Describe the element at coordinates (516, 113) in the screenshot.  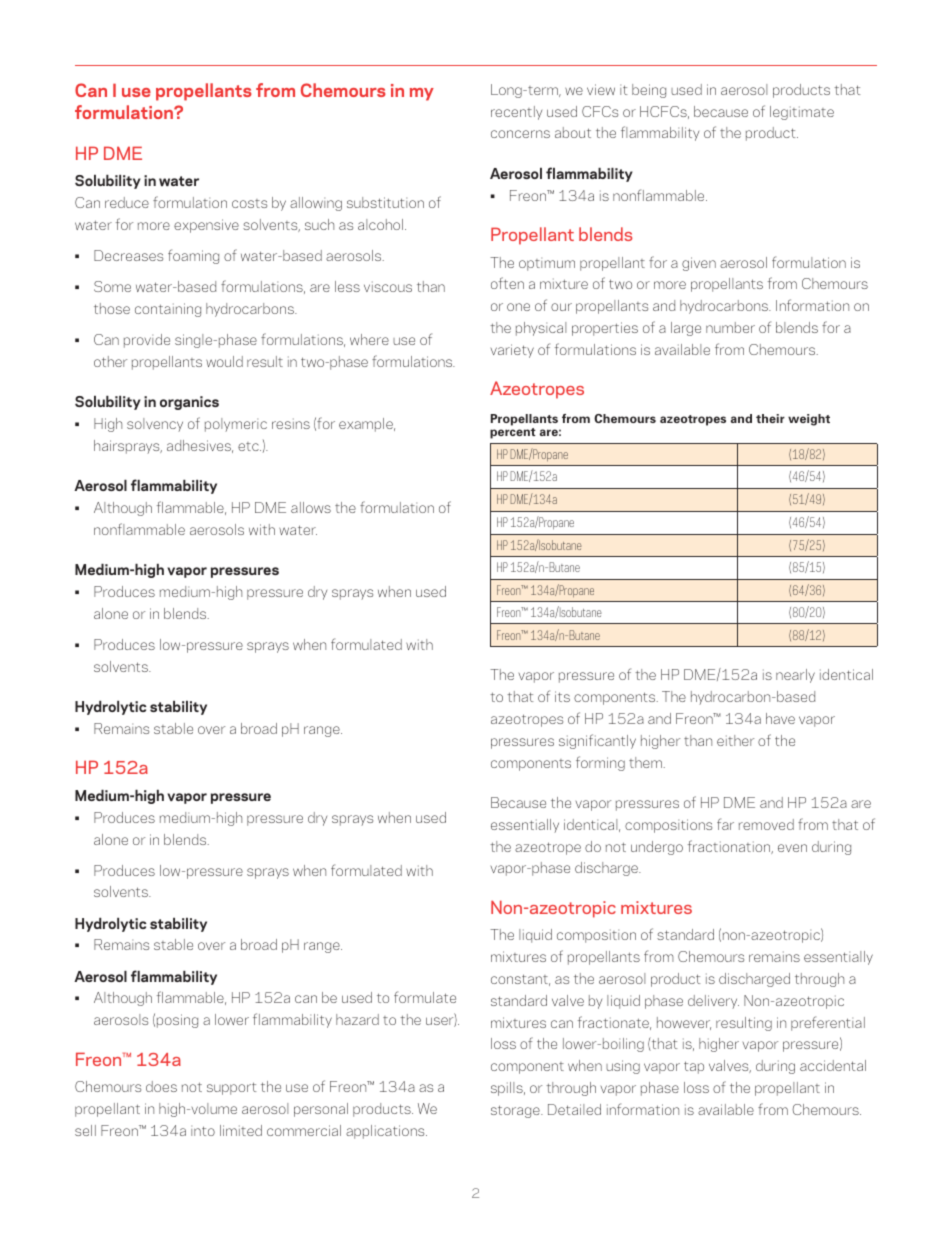
I see `recently` at that location.
